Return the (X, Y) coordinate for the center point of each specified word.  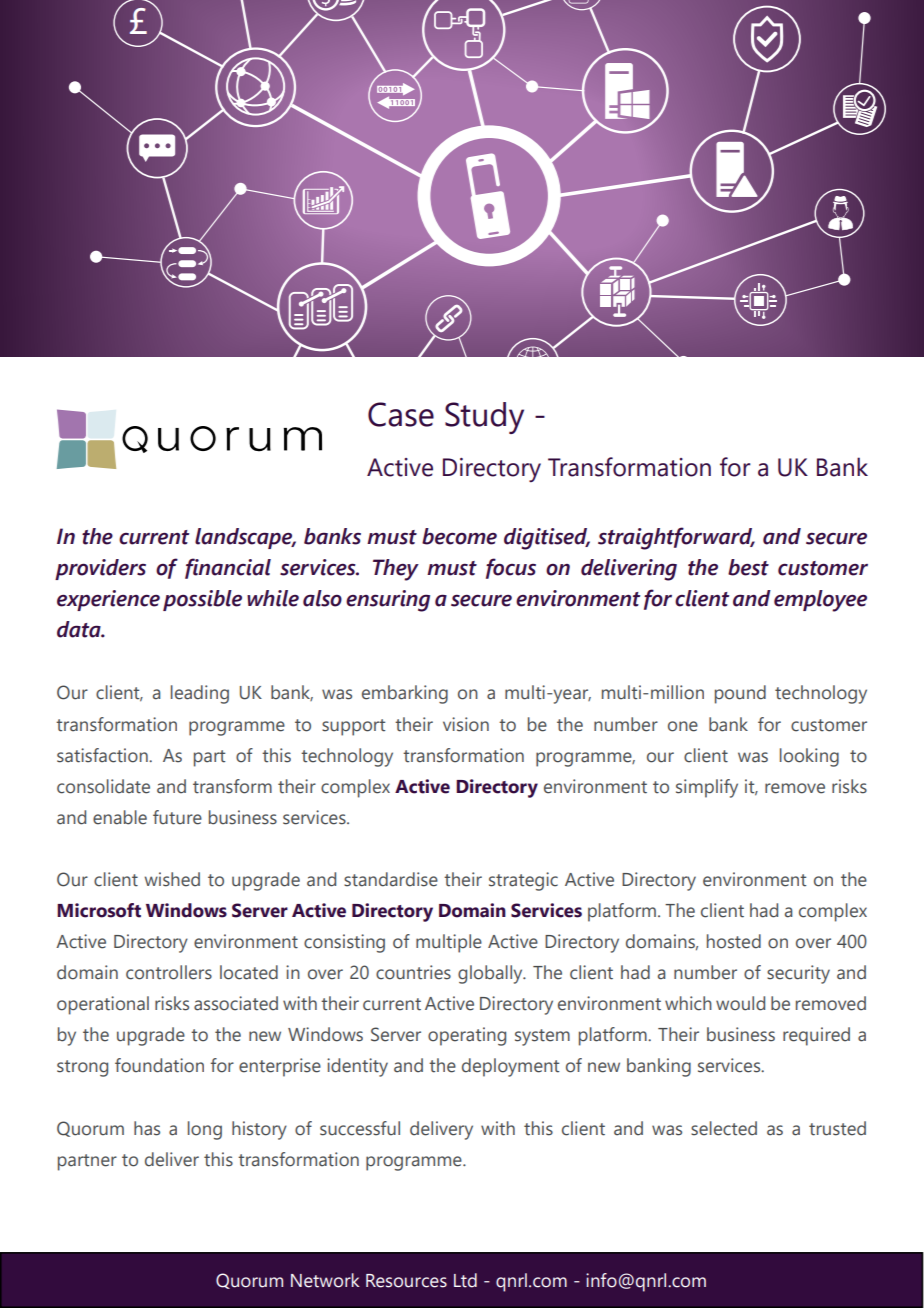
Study (484, 418)
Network (325, 1280)
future (177, 817)
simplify (707, 788)
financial (228, 568)
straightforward (676, 538)
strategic (523, 881)
